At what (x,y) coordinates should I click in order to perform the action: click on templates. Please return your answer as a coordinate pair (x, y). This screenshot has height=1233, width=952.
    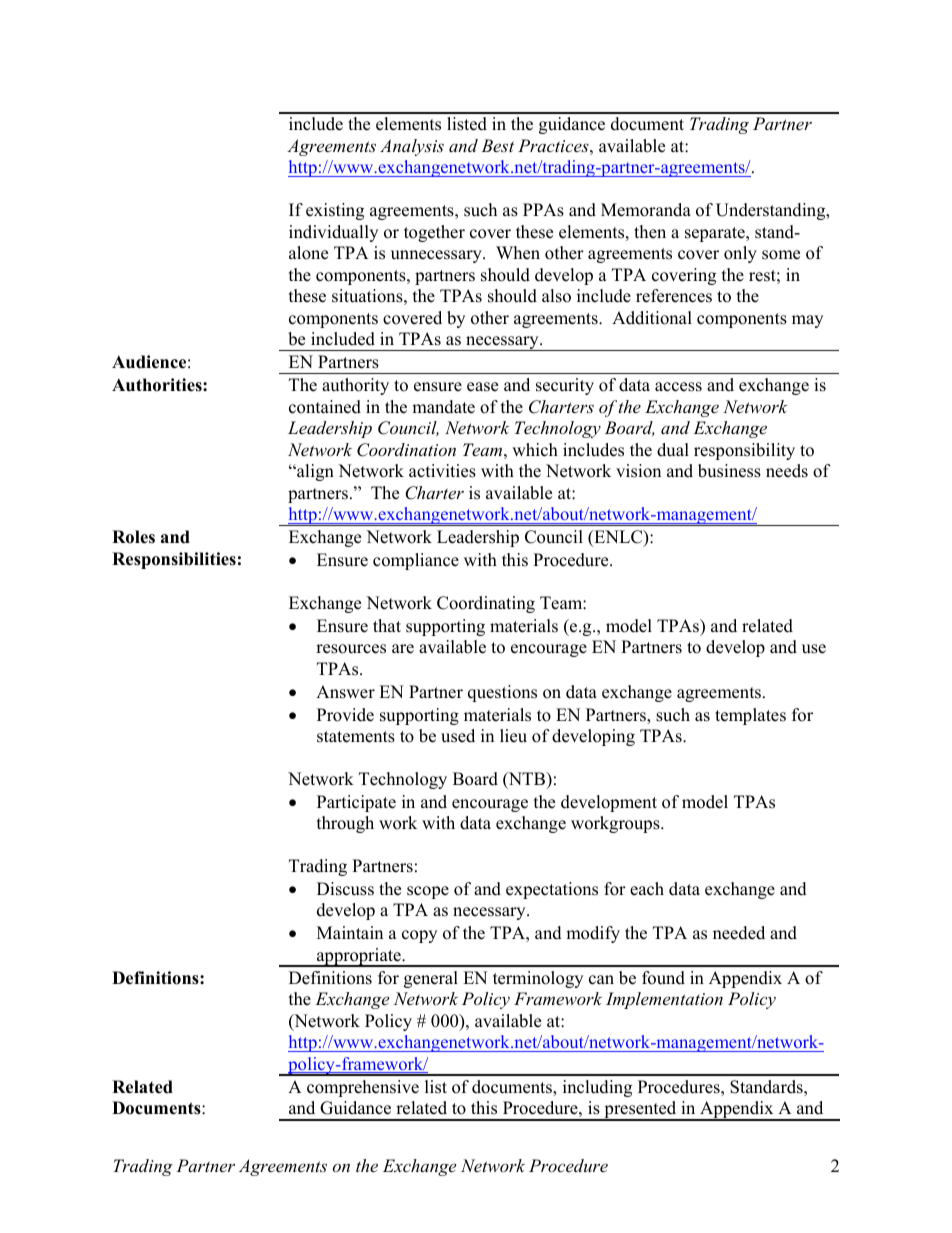
    Looking at the image, I should click on (750, 716).
